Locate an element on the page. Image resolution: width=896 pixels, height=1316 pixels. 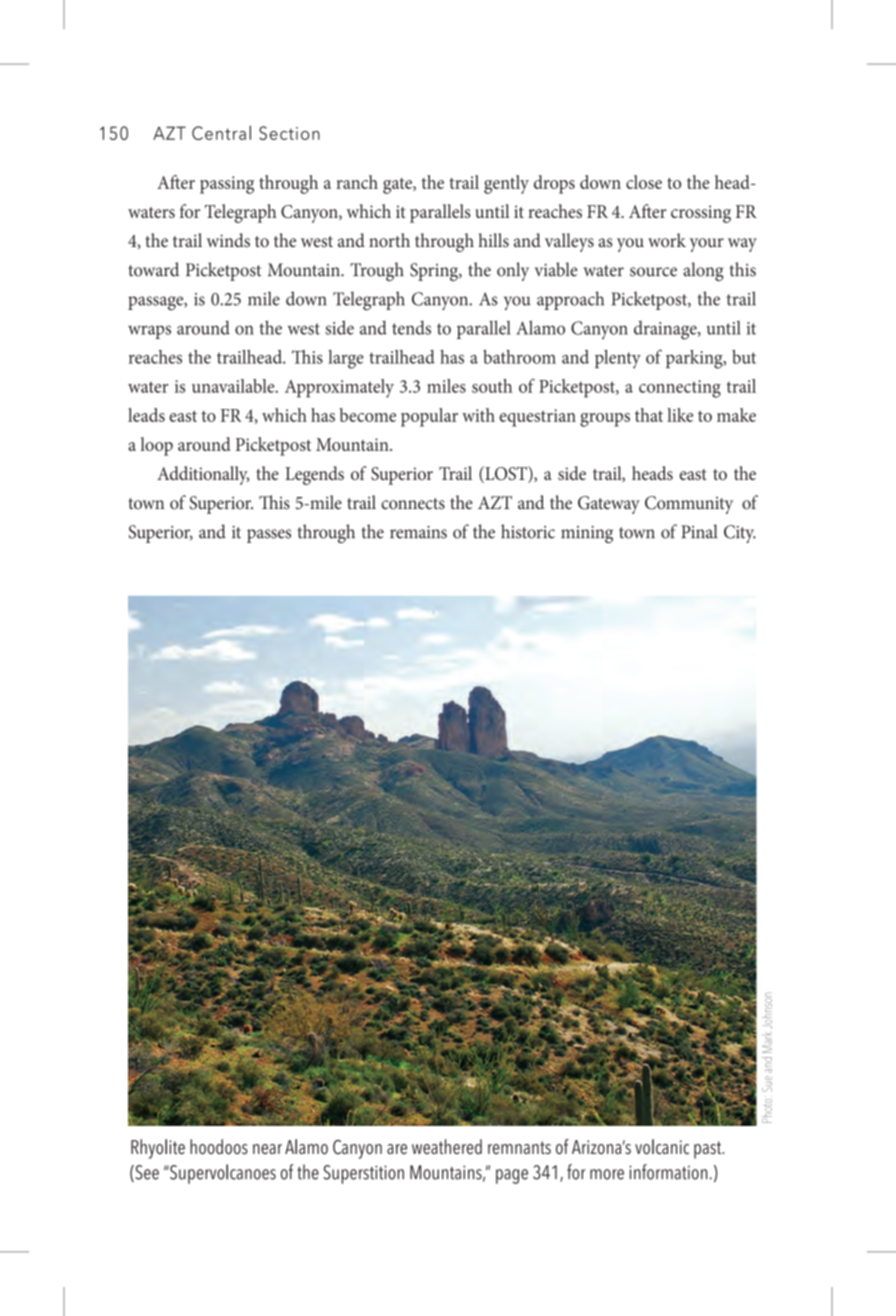
leads is located at coordinates (146, 415).
